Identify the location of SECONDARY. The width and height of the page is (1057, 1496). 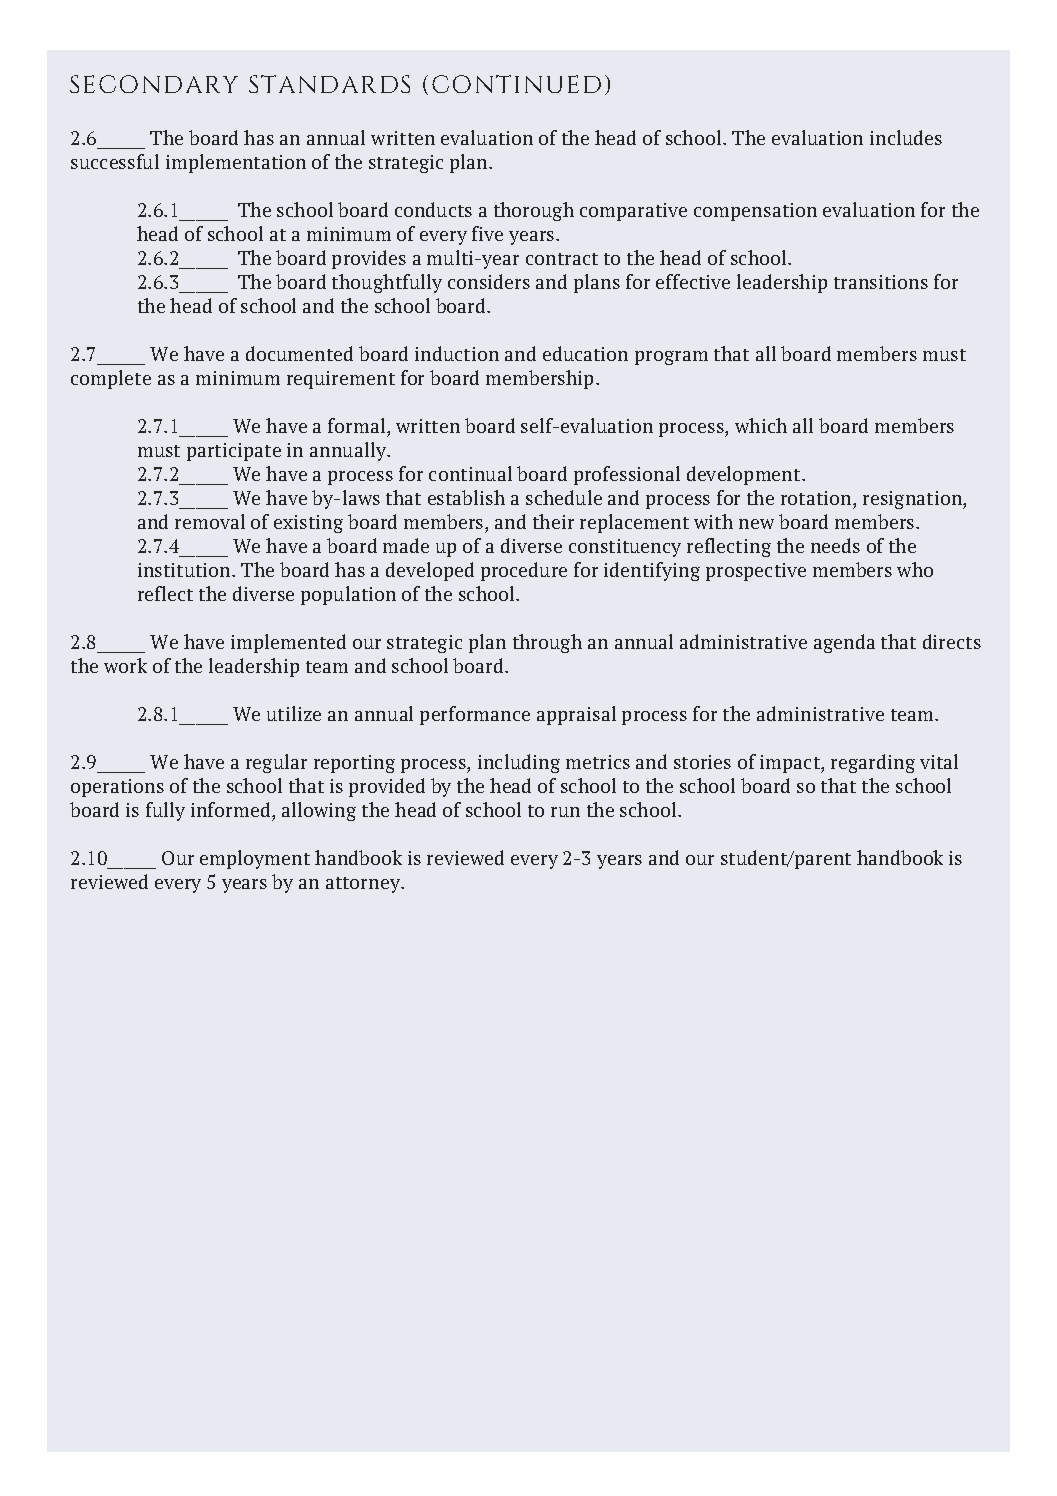
(154, 84).
